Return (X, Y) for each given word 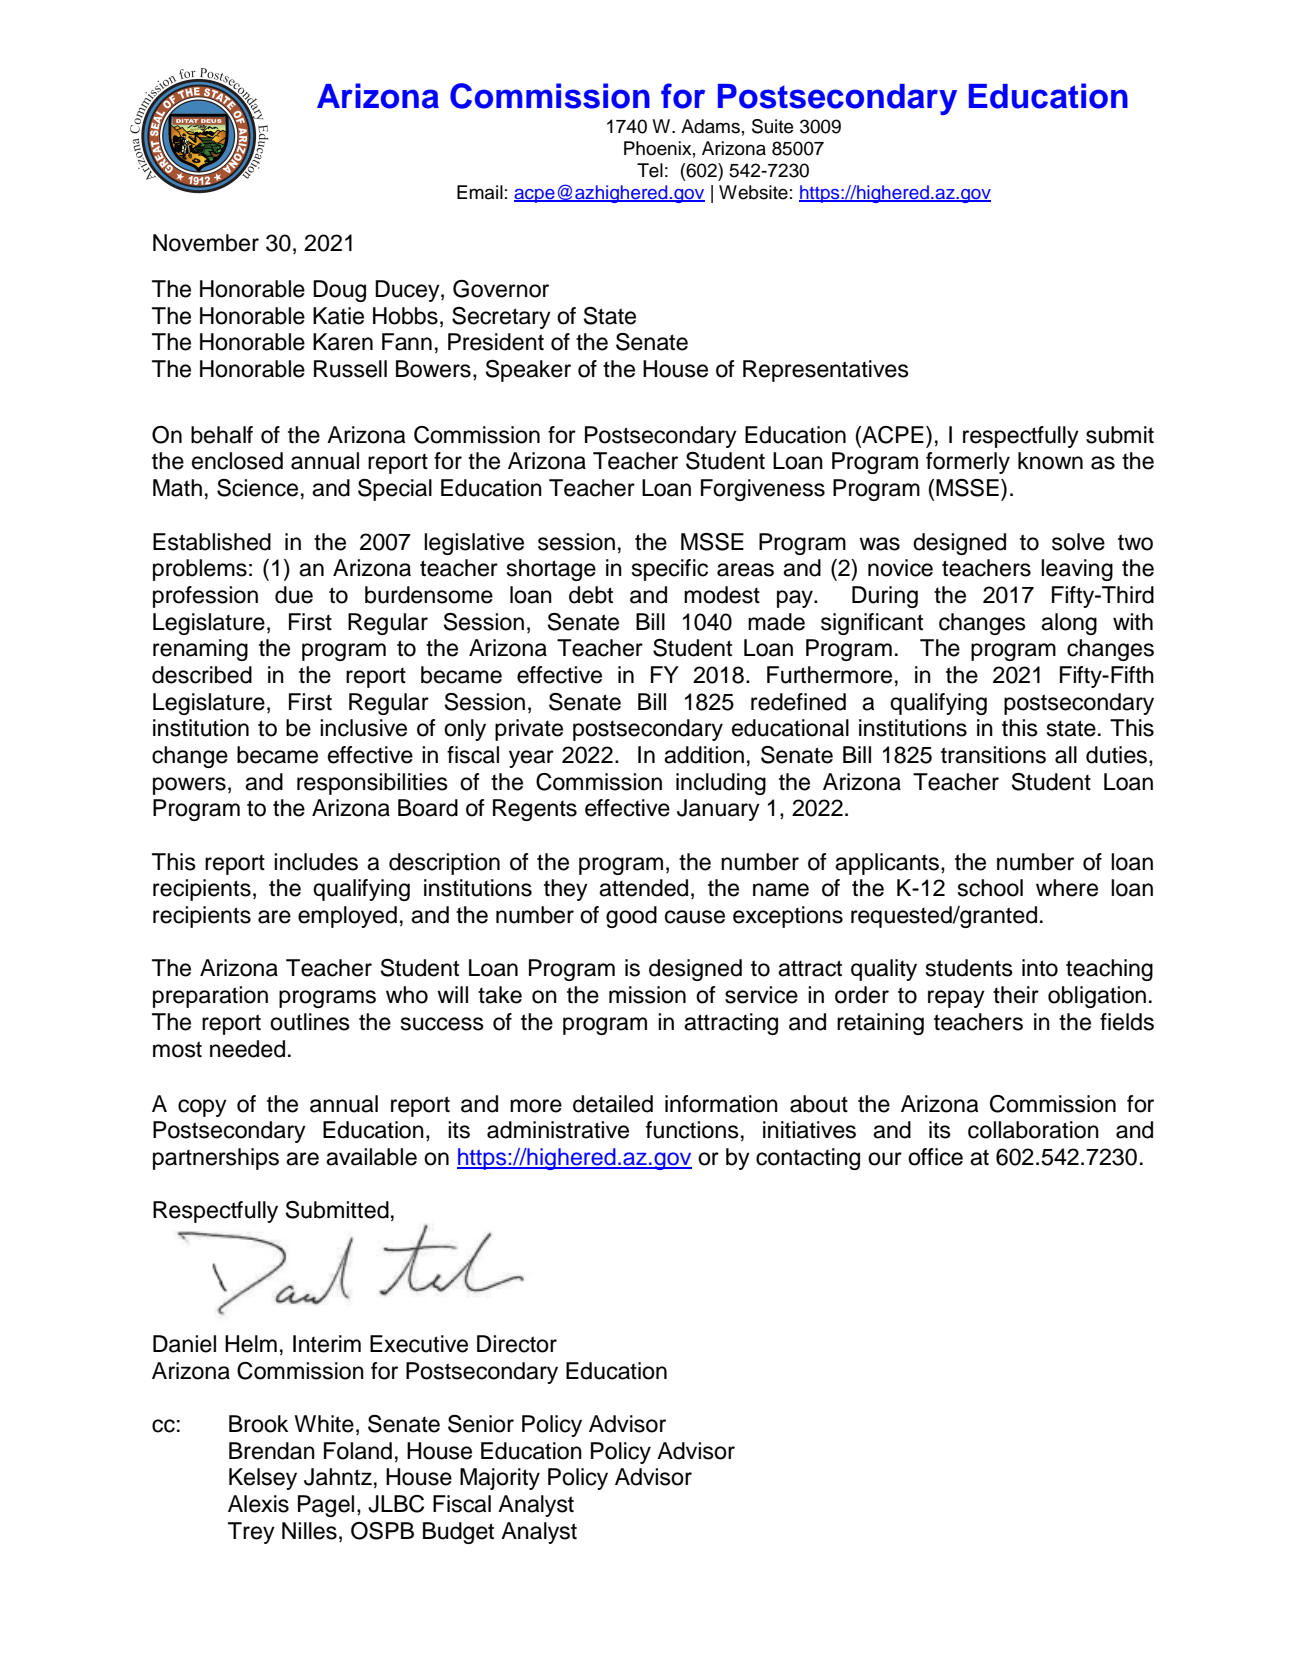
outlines (310, 1022)
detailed (613, 1104)
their (1016, 995)
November (206, 243)
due (294, 595)
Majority (500, 1479)
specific (670, 570)
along (1069, 624)
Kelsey (263, 1479)
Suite (772, 126)
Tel (650, 170)
